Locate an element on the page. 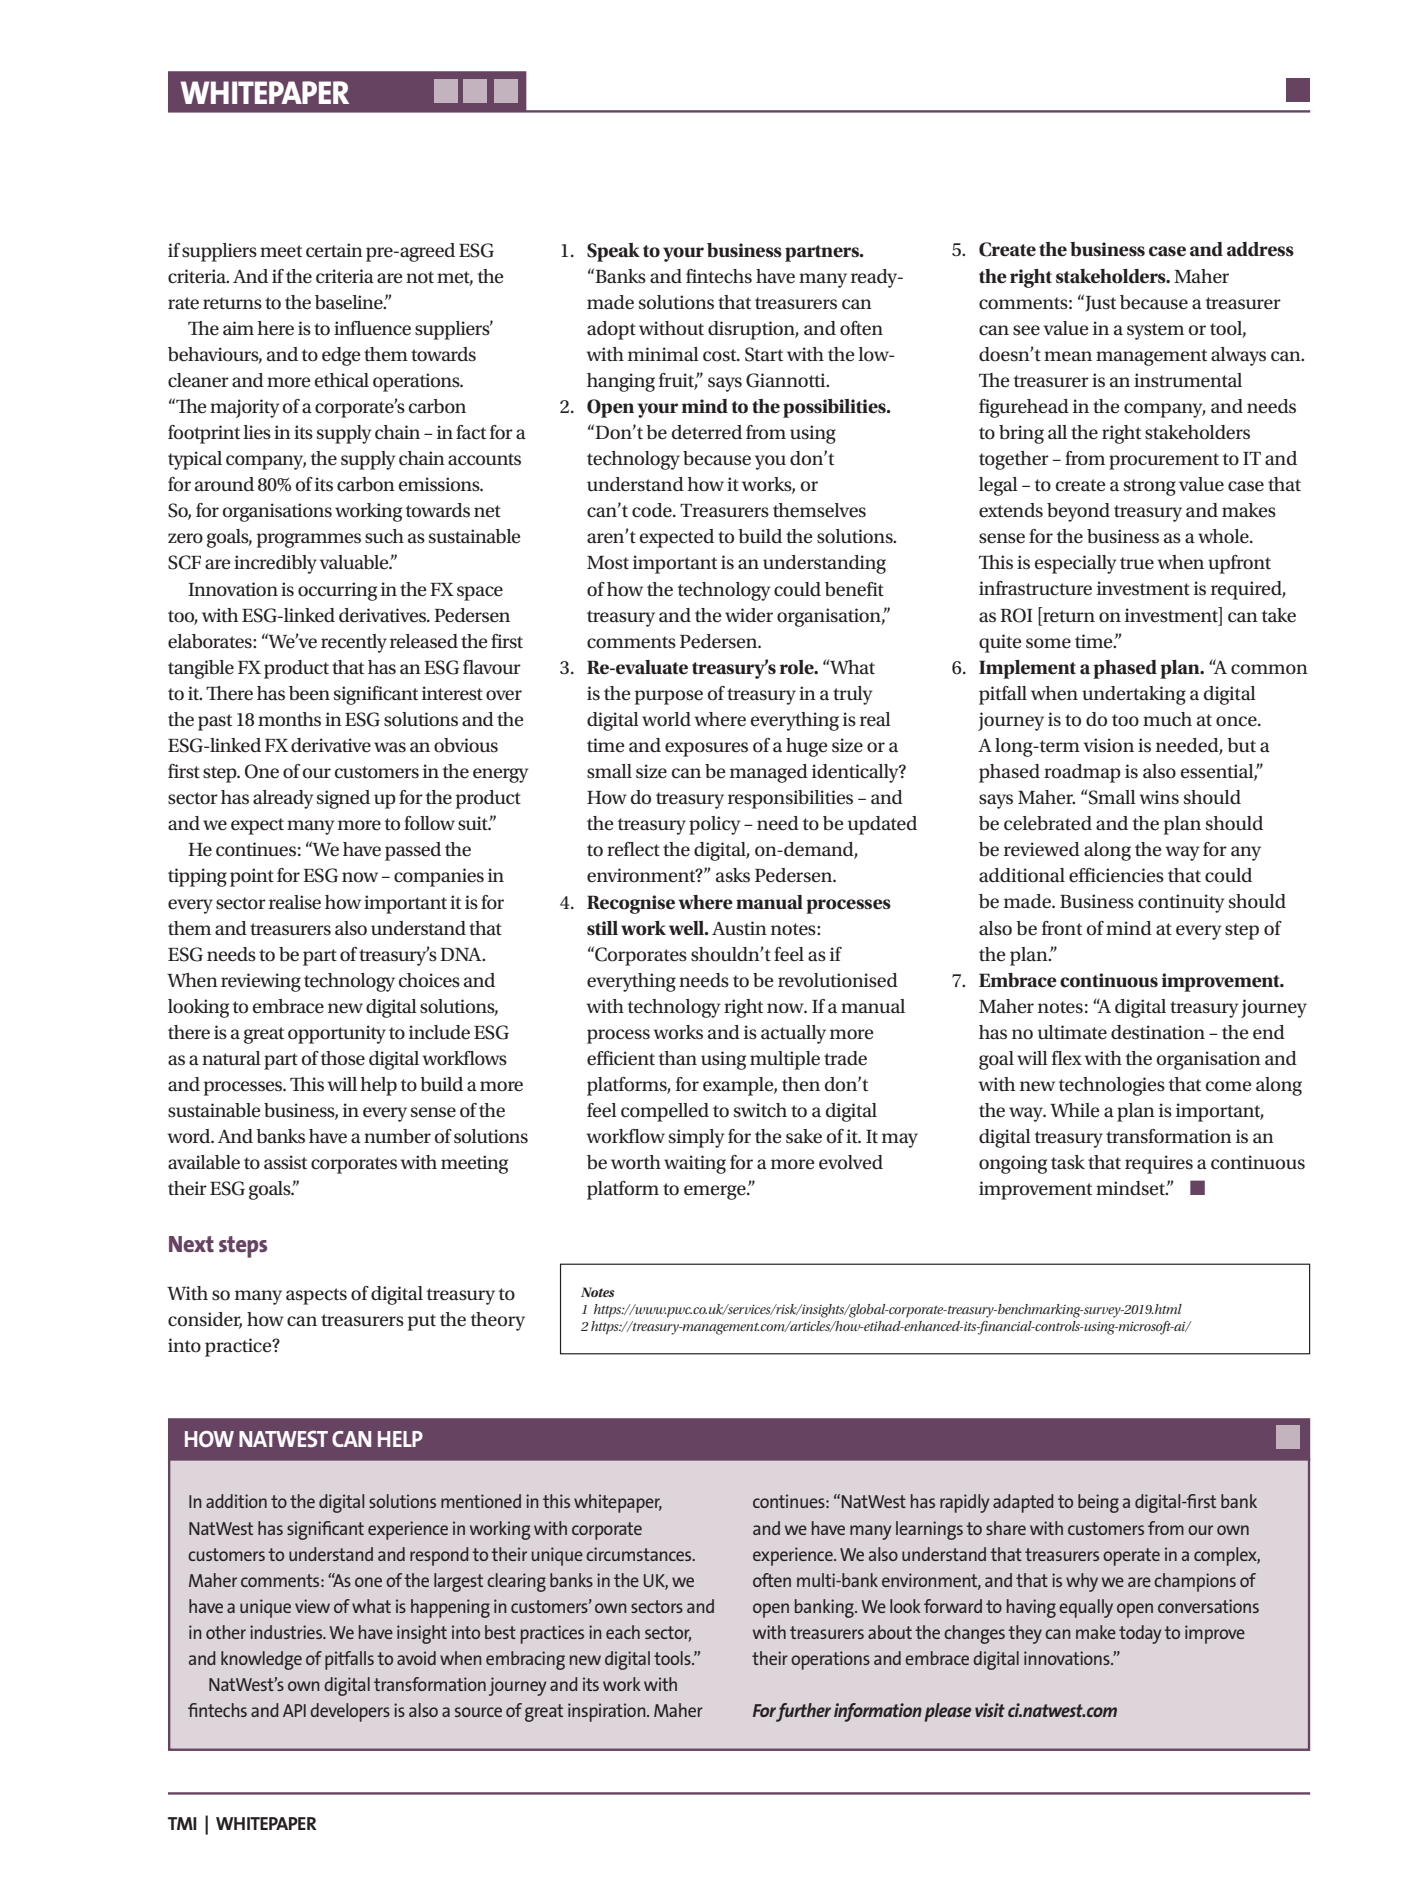 The height and width of the image is (1882, 1411). wins is located at coordinates (1159, 797).
